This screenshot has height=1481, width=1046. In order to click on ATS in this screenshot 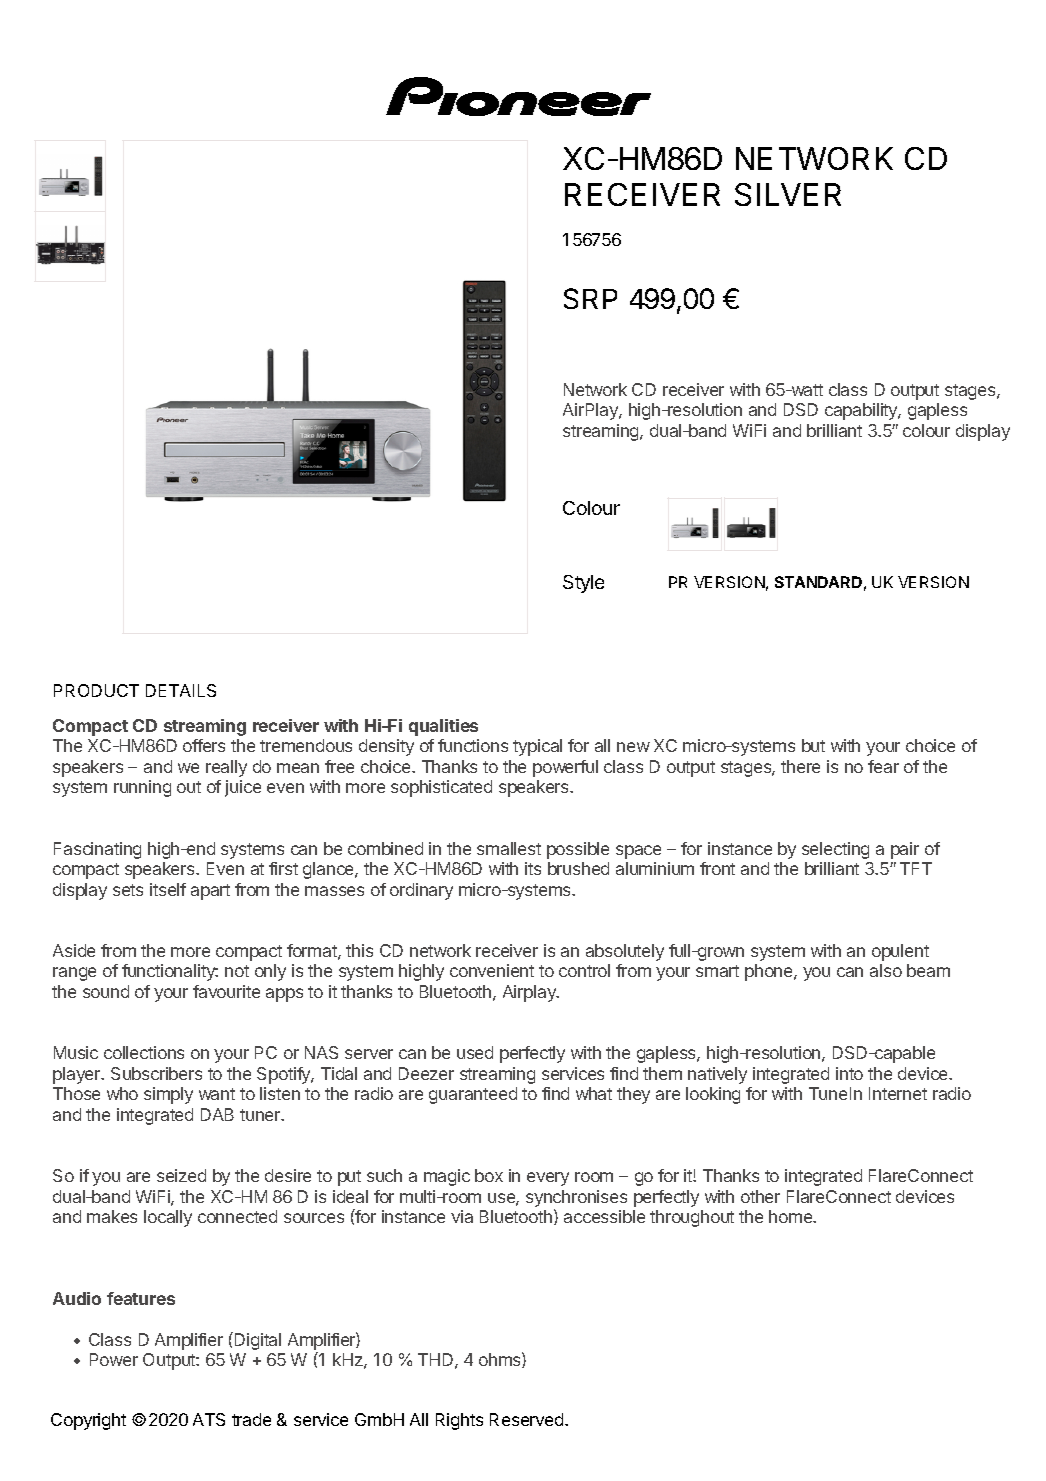, I will do `click(209, 1419)`.
